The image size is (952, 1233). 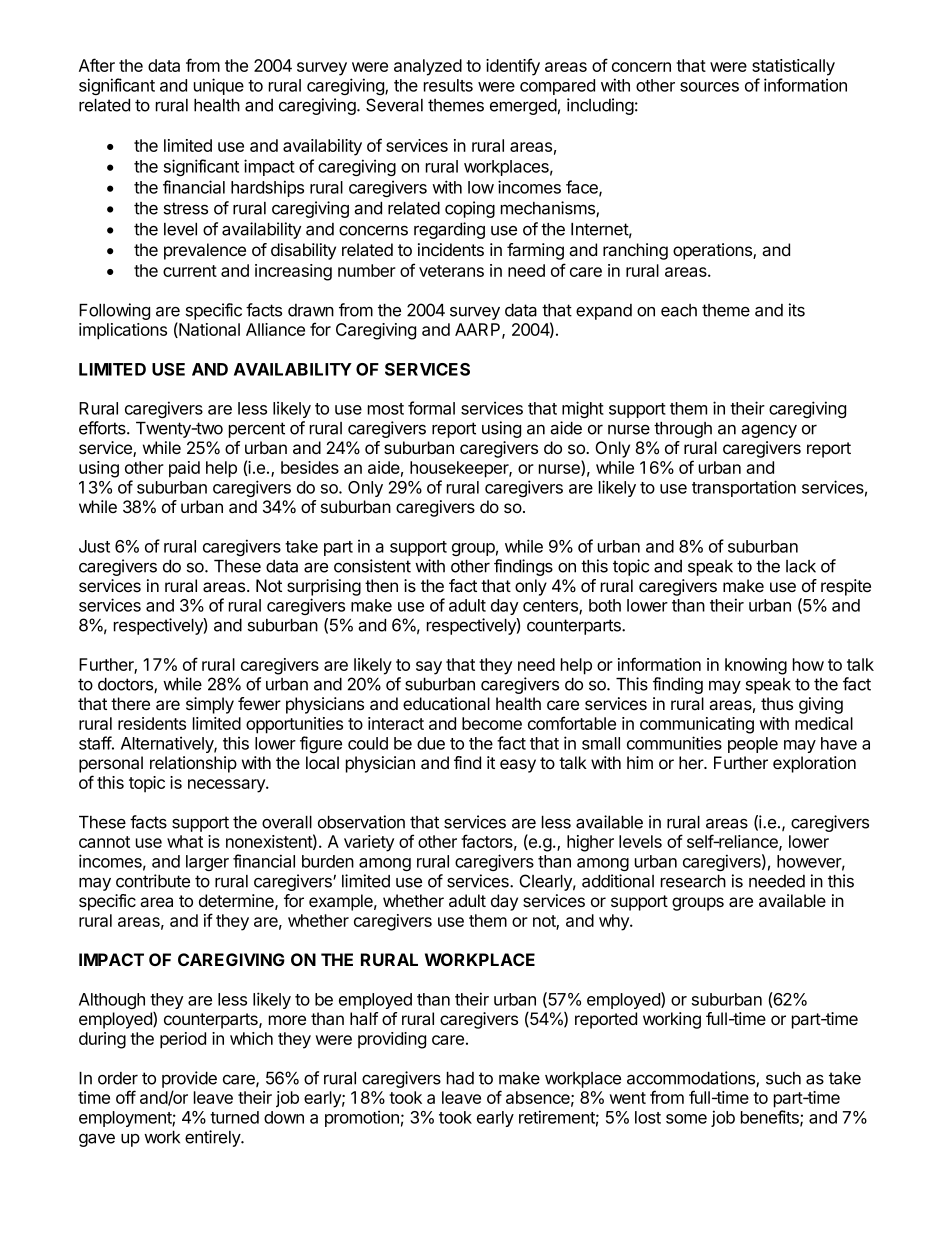 What do you see at coordinates (219, 86) in the image?
I see `unique` at bounding box center [219, 86].
